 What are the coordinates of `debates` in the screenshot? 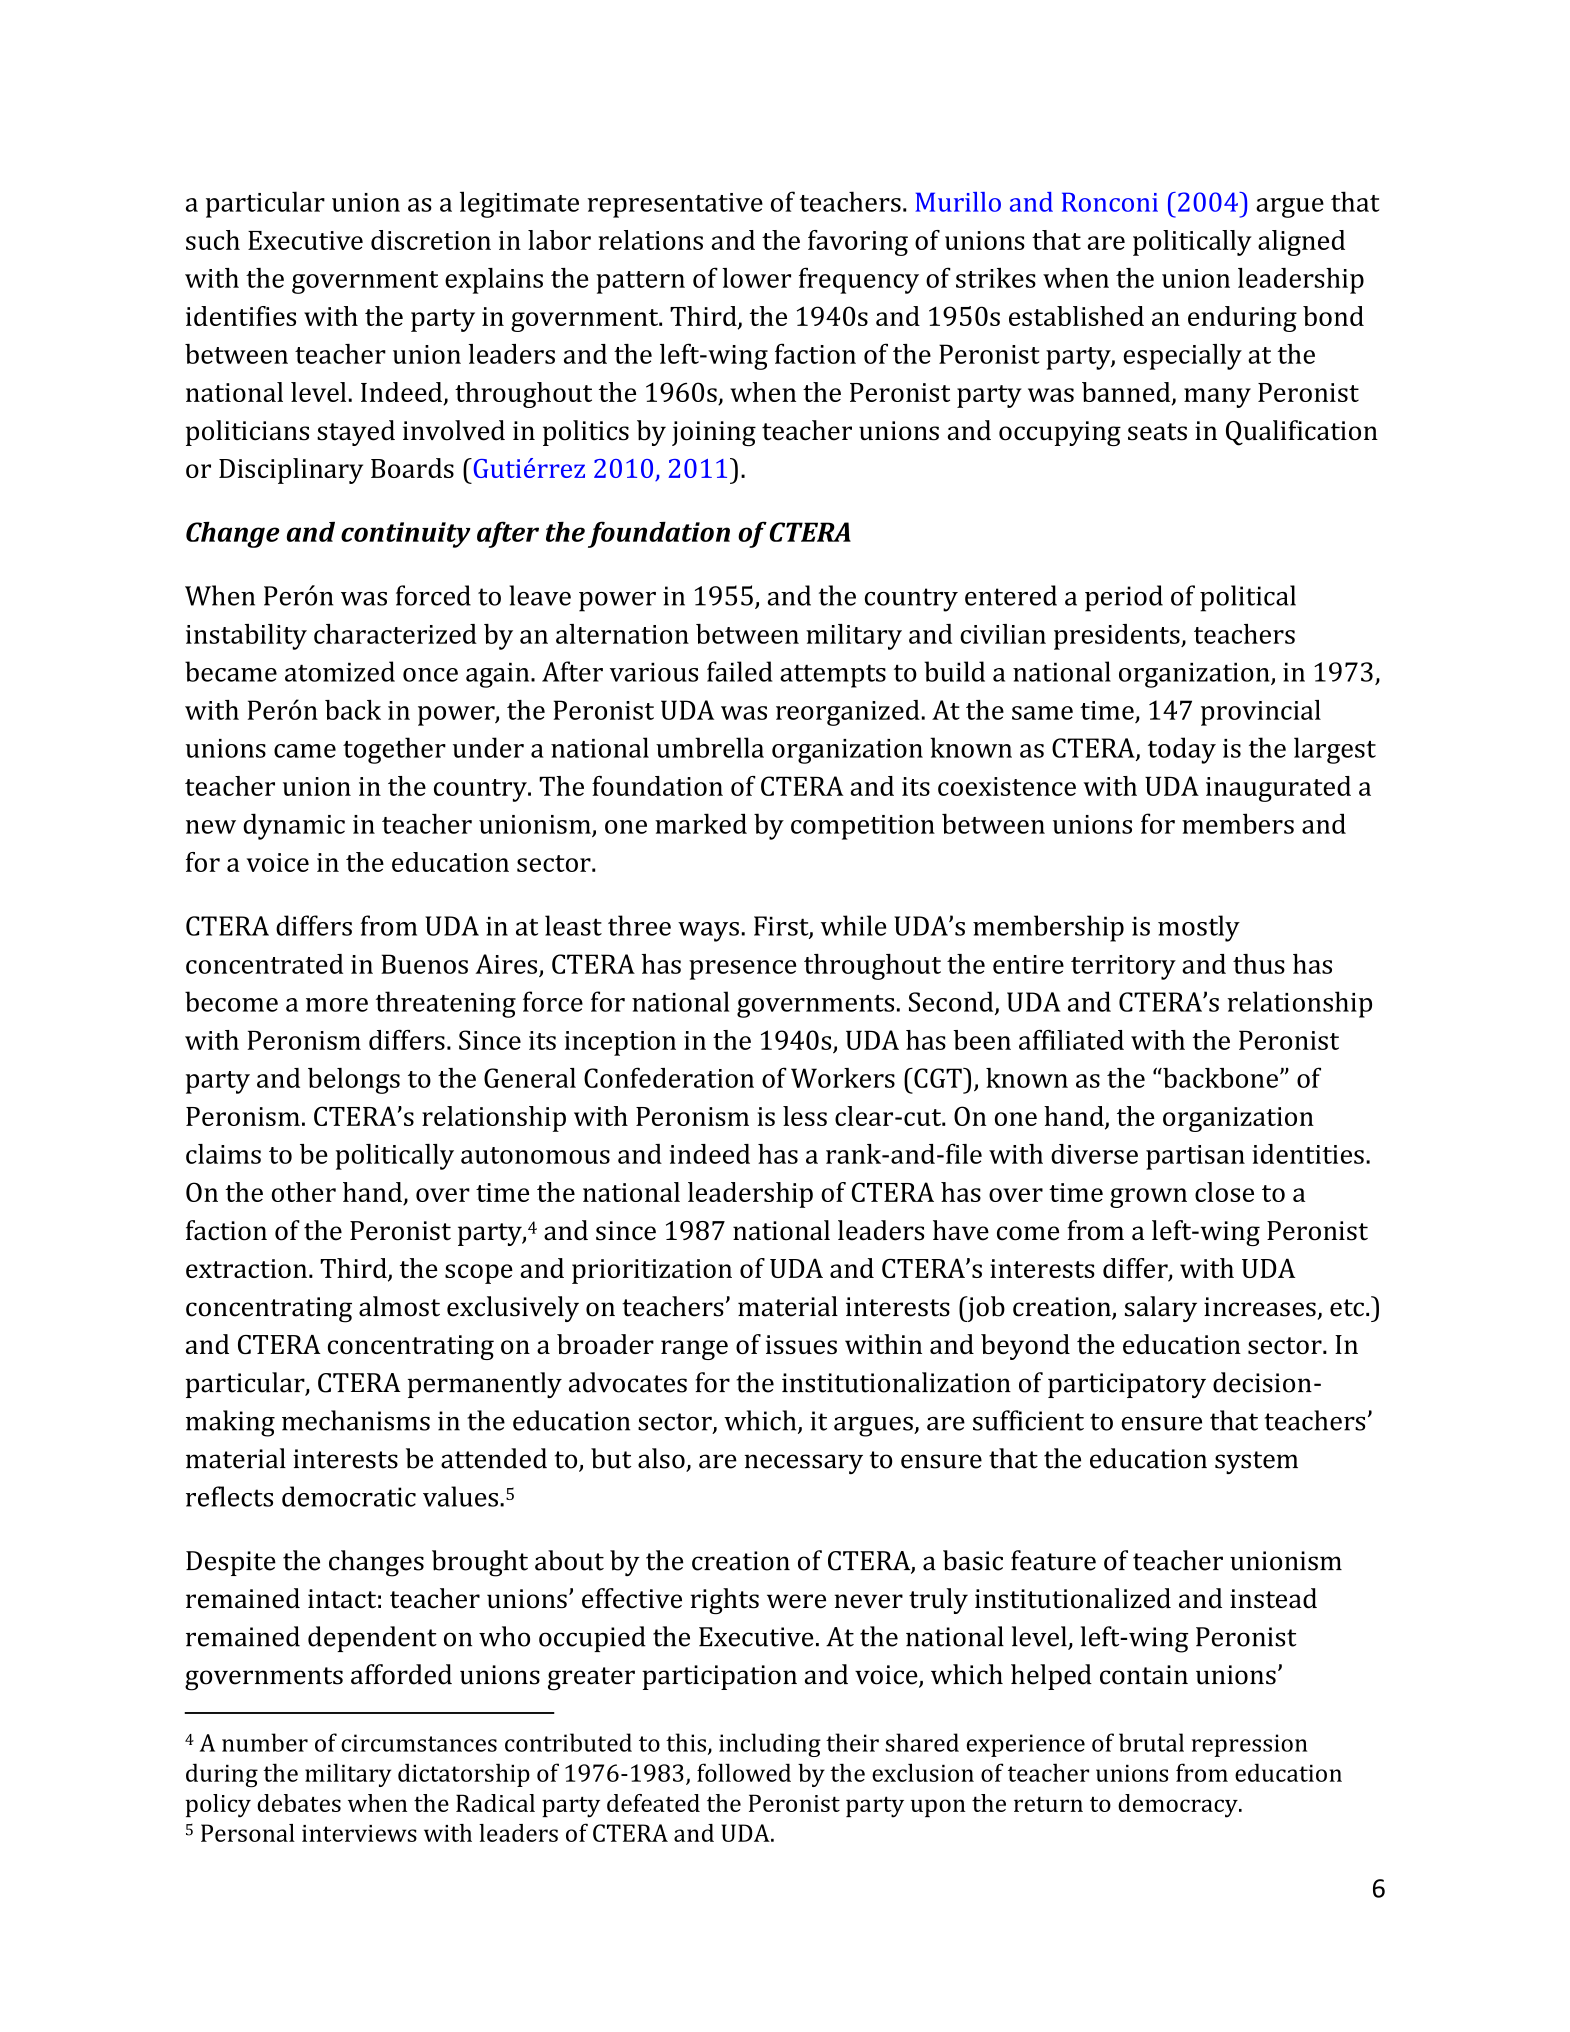 It's located at (299, 1803).
